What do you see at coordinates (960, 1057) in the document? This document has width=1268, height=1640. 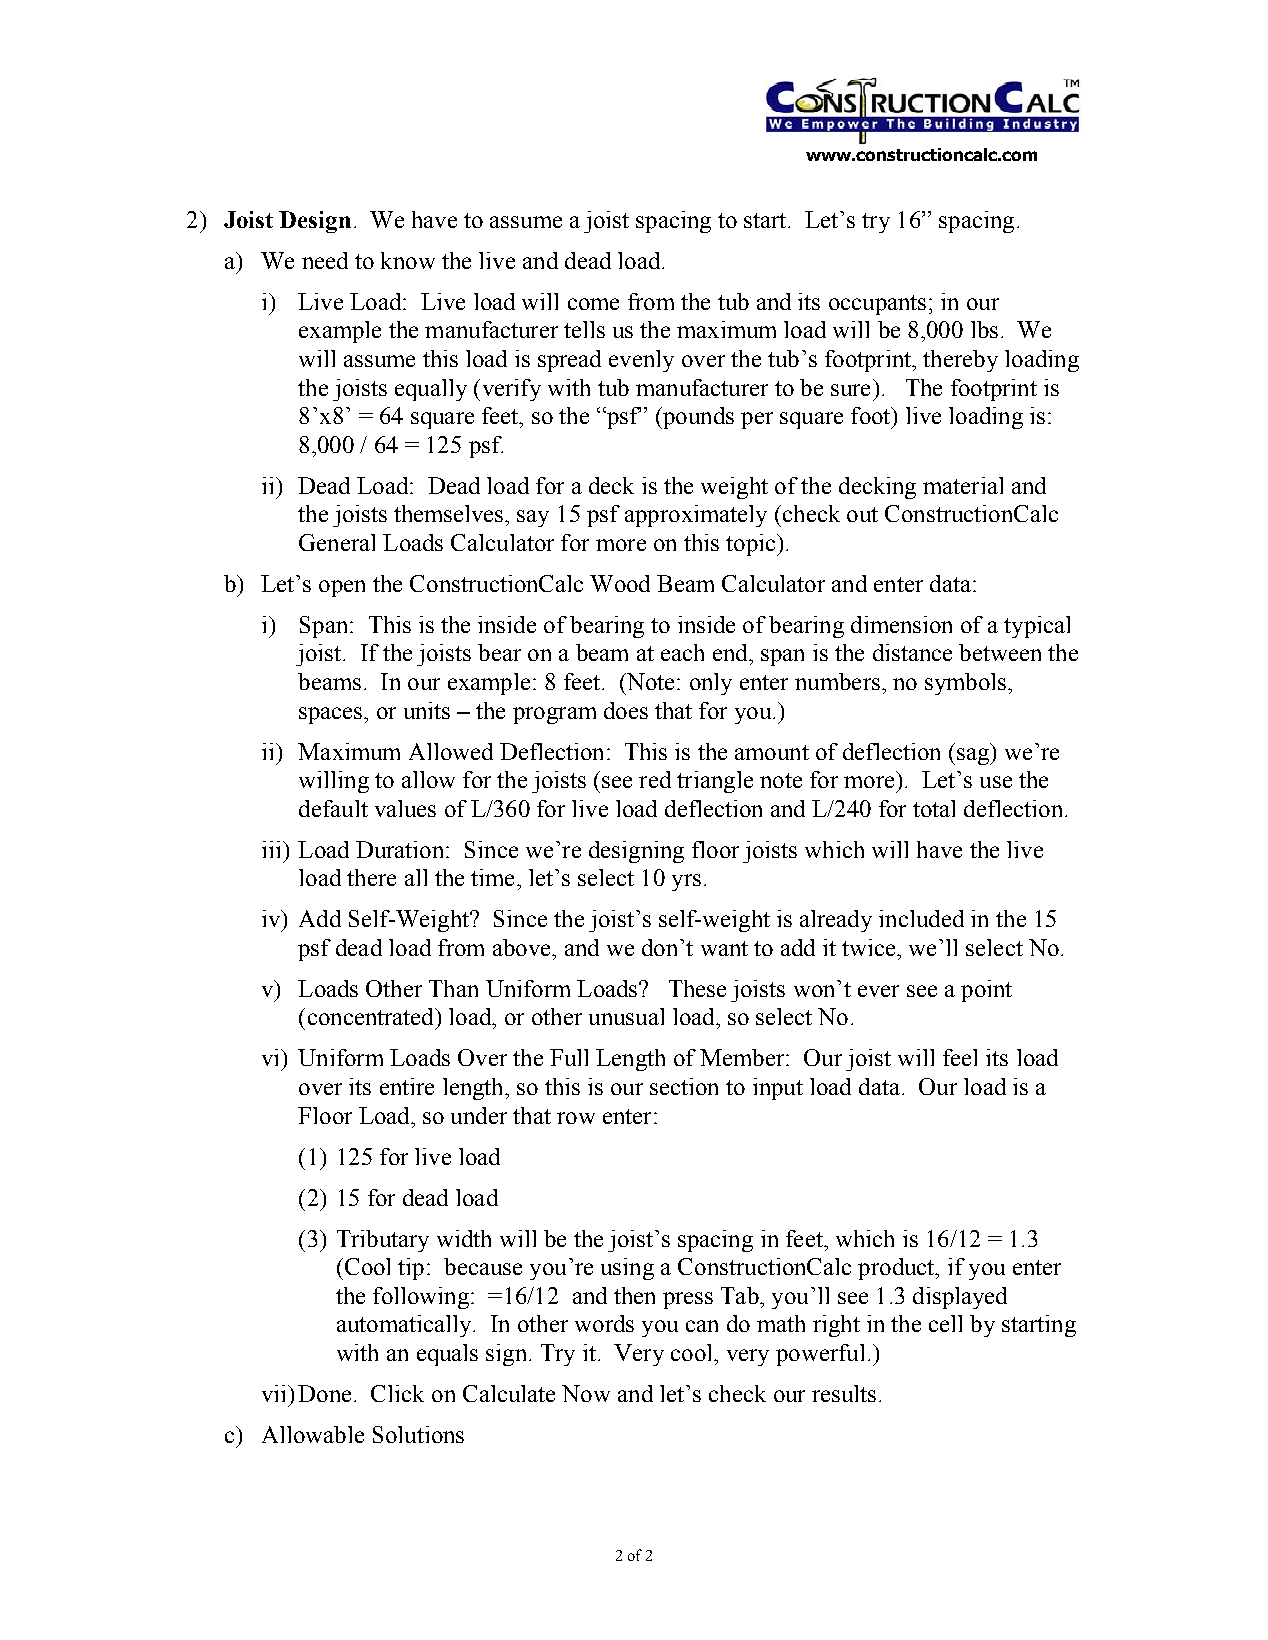 I see `feel` at bounding box center [960, 1057].
